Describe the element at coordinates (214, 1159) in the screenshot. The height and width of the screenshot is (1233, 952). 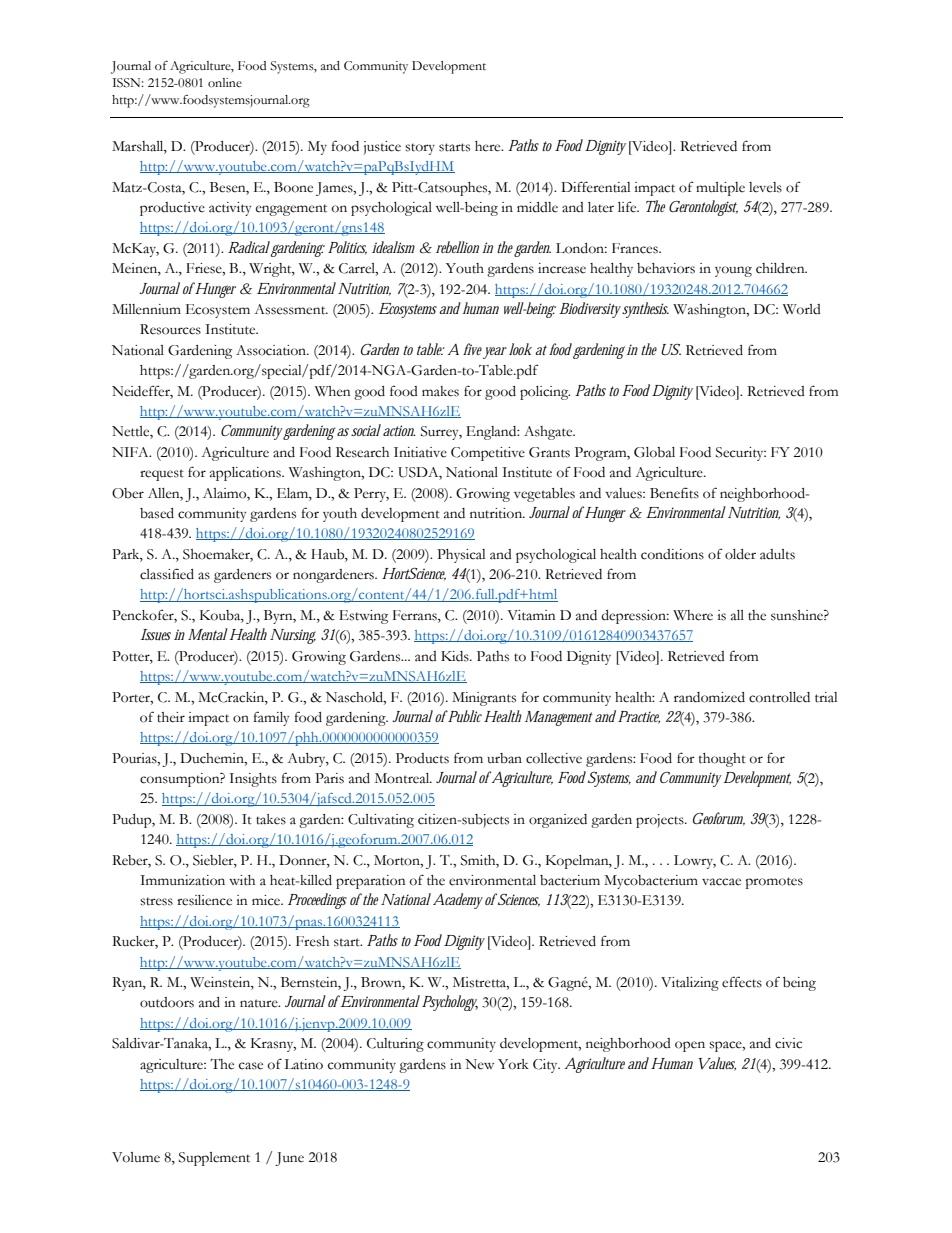
I see `Supplement` at that location.
